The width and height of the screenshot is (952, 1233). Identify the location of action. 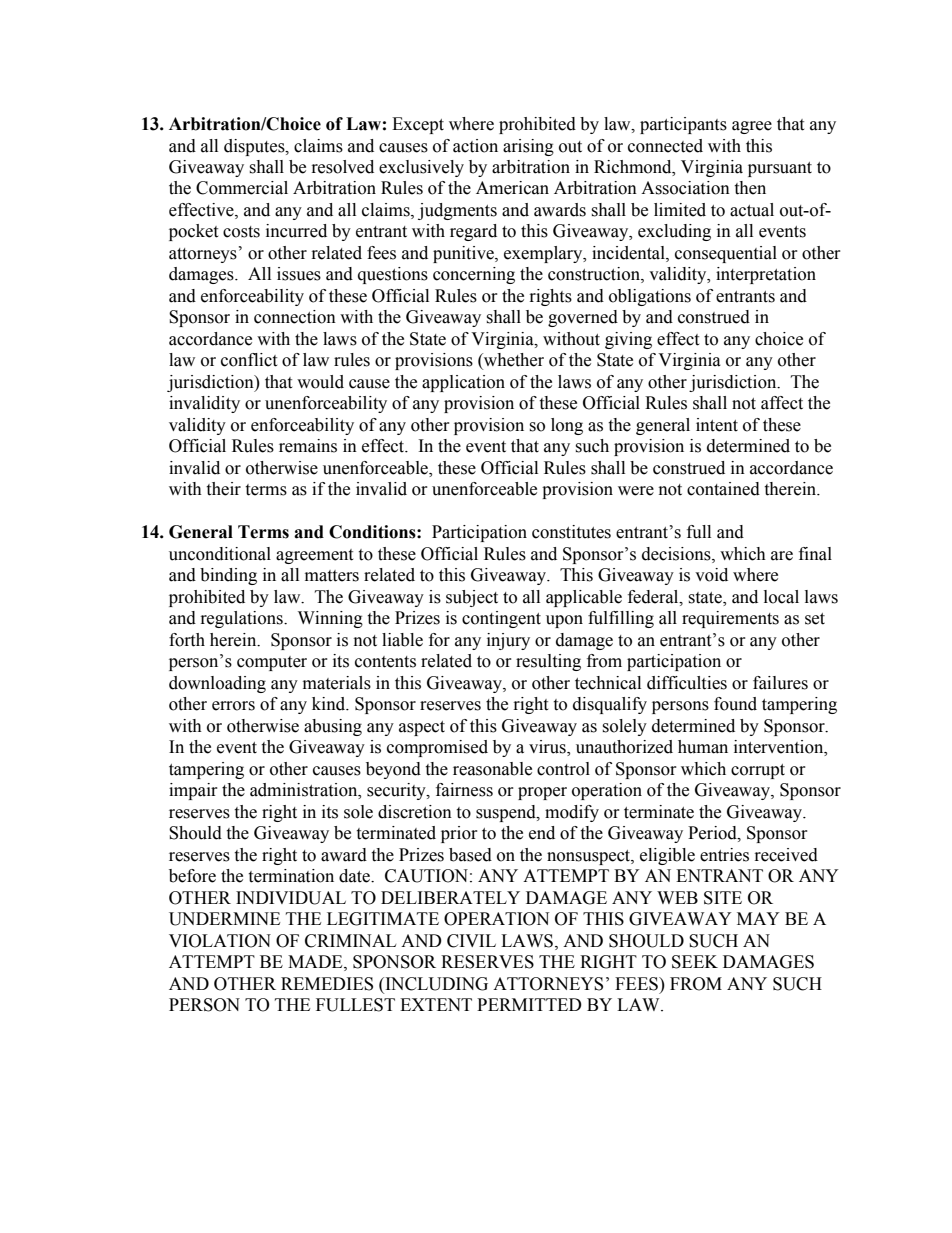
(475, 146).
